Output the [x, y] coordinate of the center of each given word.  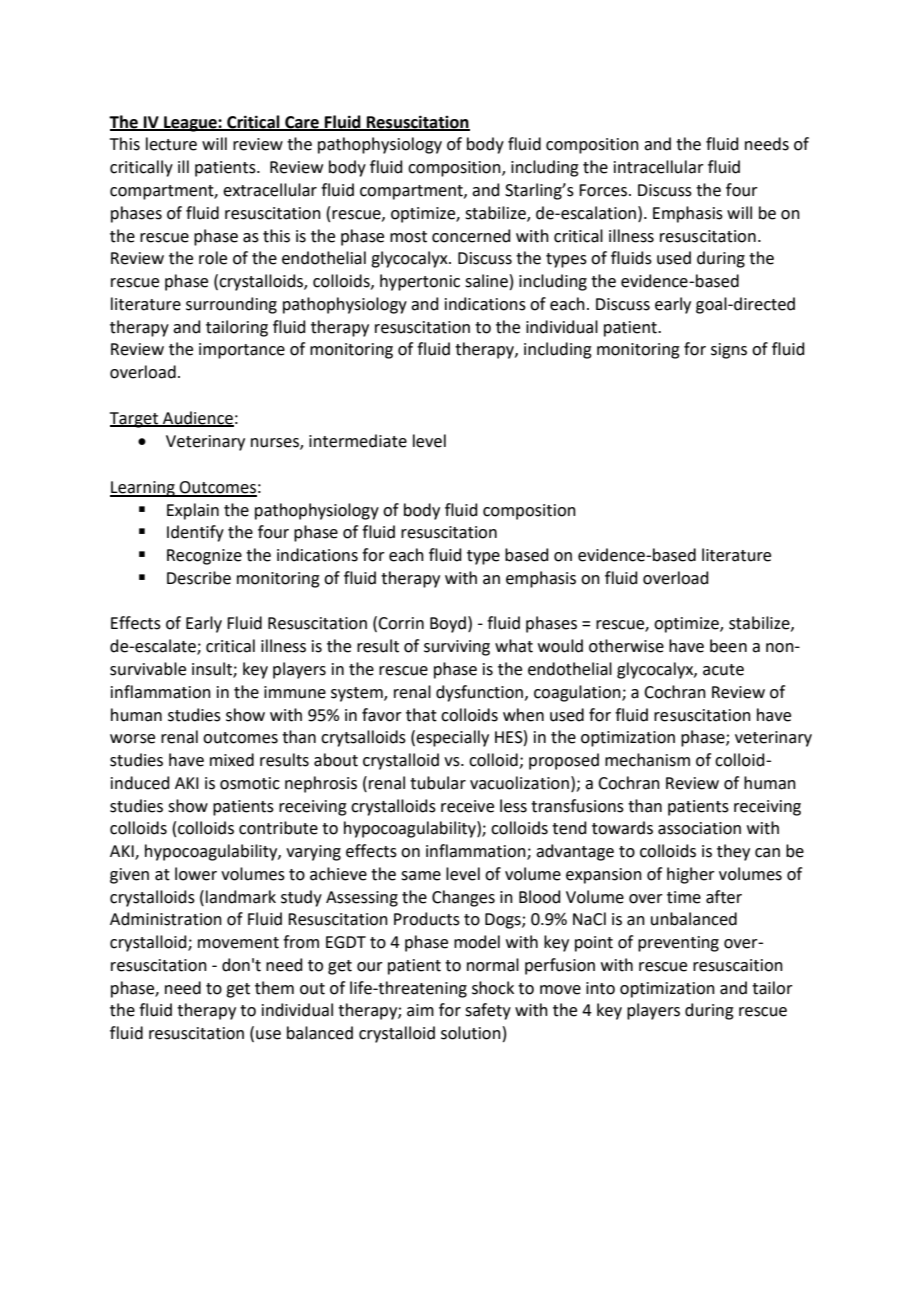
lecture [171, 144]
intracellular [659, 167]
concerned [471, 236]
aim [420, 1010]
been [728, 646]
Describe [199, 578]
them [274, 988]
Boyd [448, 624]
